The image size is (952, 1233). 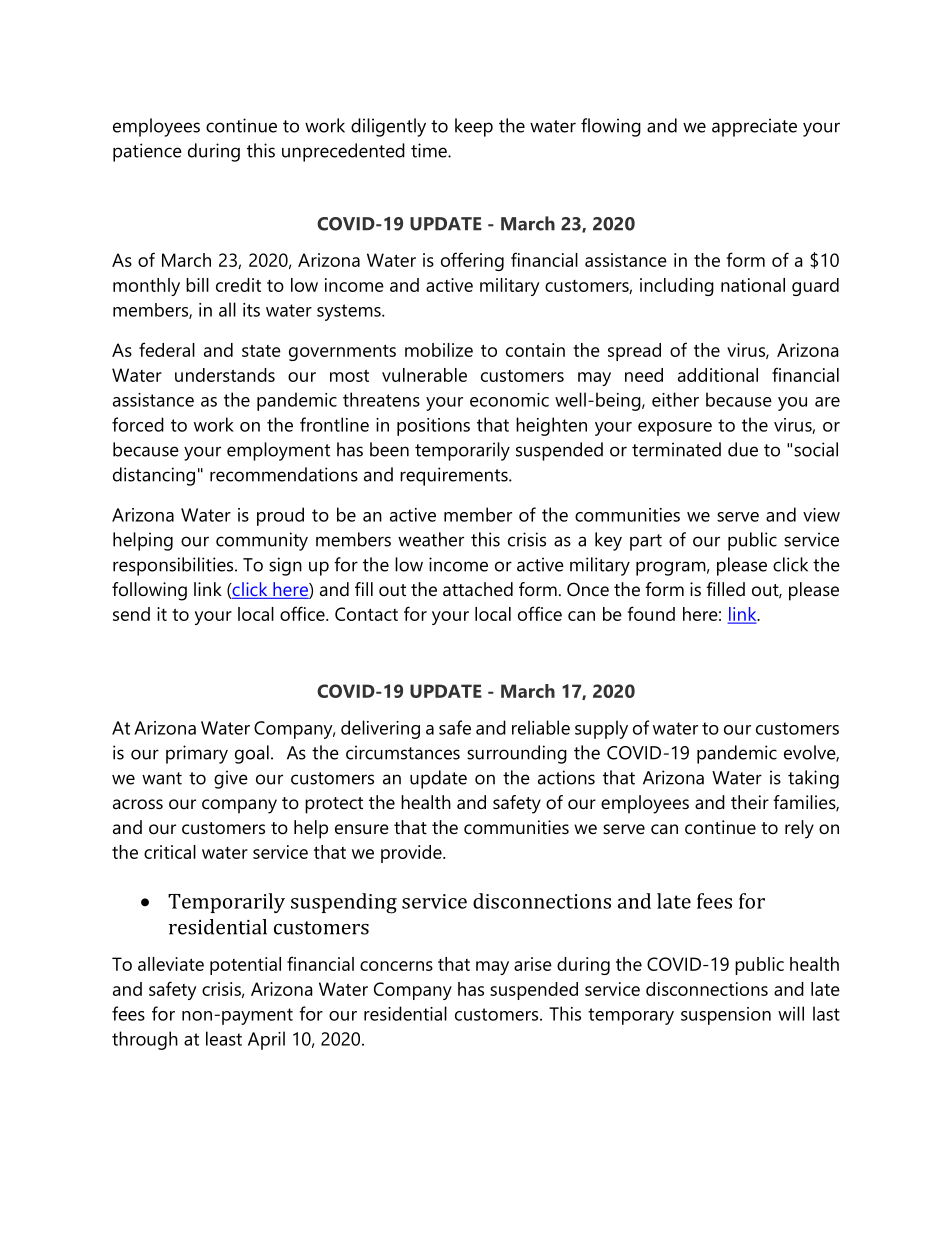 I want to click on least, so click(x=224, y=1038).
